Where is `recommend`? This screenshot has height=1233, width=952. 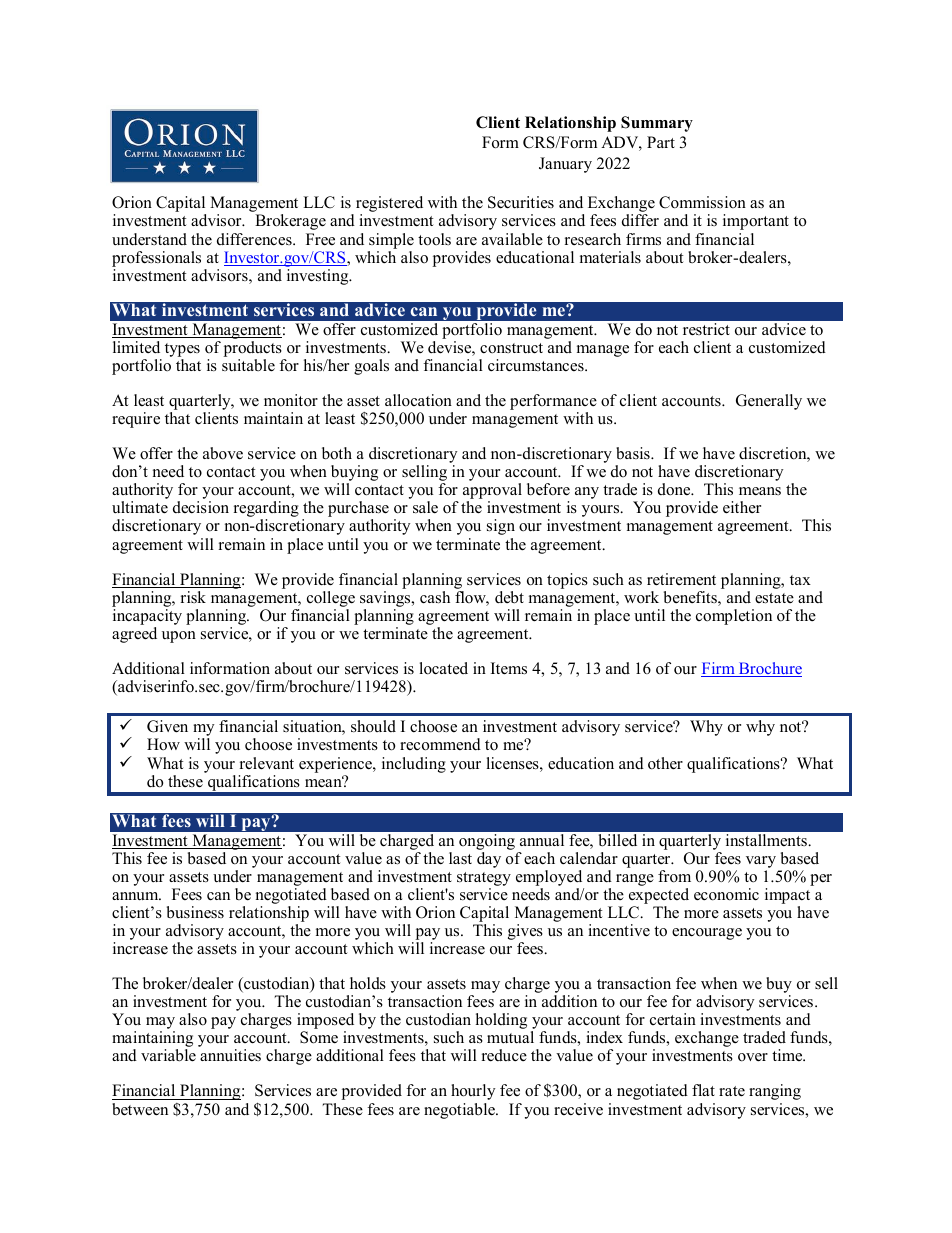 recommend is located at coordinates (440, 744).
